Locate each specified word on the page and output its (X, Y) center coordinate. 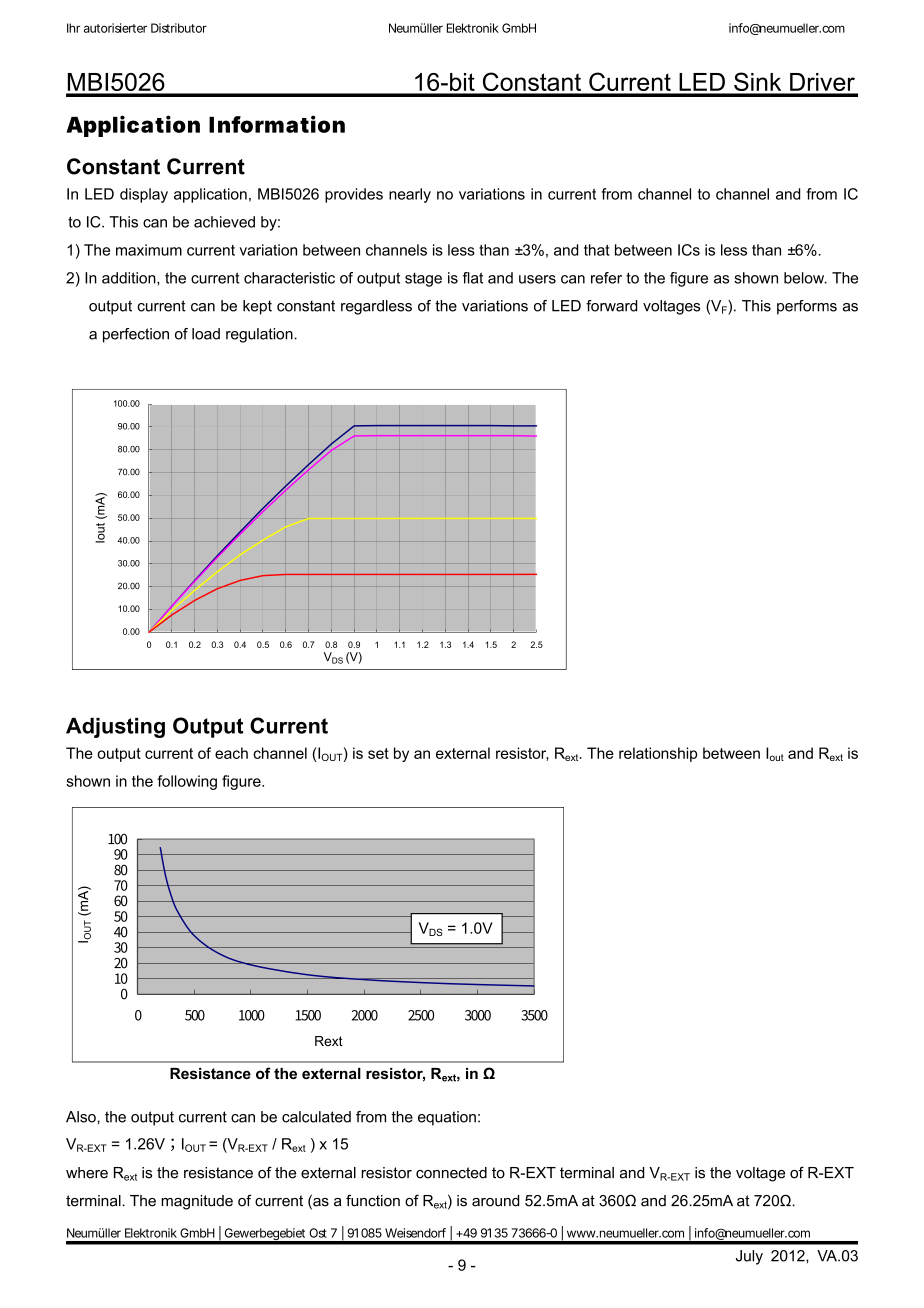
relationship (658, 754)
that (597, 250)
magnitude (197, 1202)
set (378, 753)
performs (807, 307)
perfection (136, 335)
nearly (410, 195)
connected (451, 1173)
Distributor (179, 28)
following (187, 782)
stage (423, 280)
